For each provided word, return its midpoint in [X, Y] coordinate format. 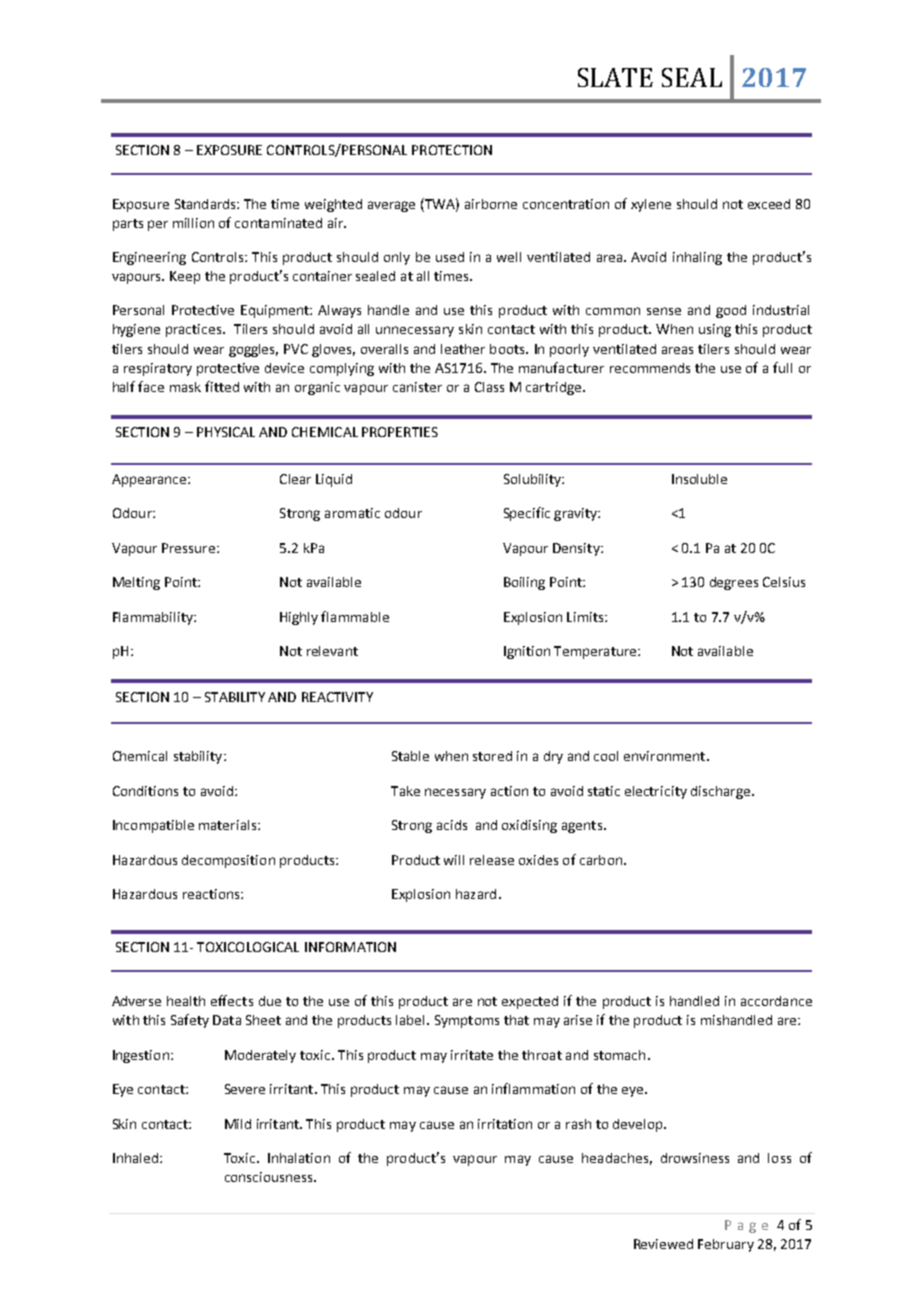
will [454, 860]
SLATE [615, 77]
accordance [776, 1001]
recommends [650, 368]
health [186, 1001]
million [193, 223]
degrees [734, 583]
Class [489, 387]
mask [185, 387]
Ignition [527, 652]
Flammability [154, 618]
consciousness [270, 1177]
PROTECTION [452, 150]
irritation [505, 1124]
